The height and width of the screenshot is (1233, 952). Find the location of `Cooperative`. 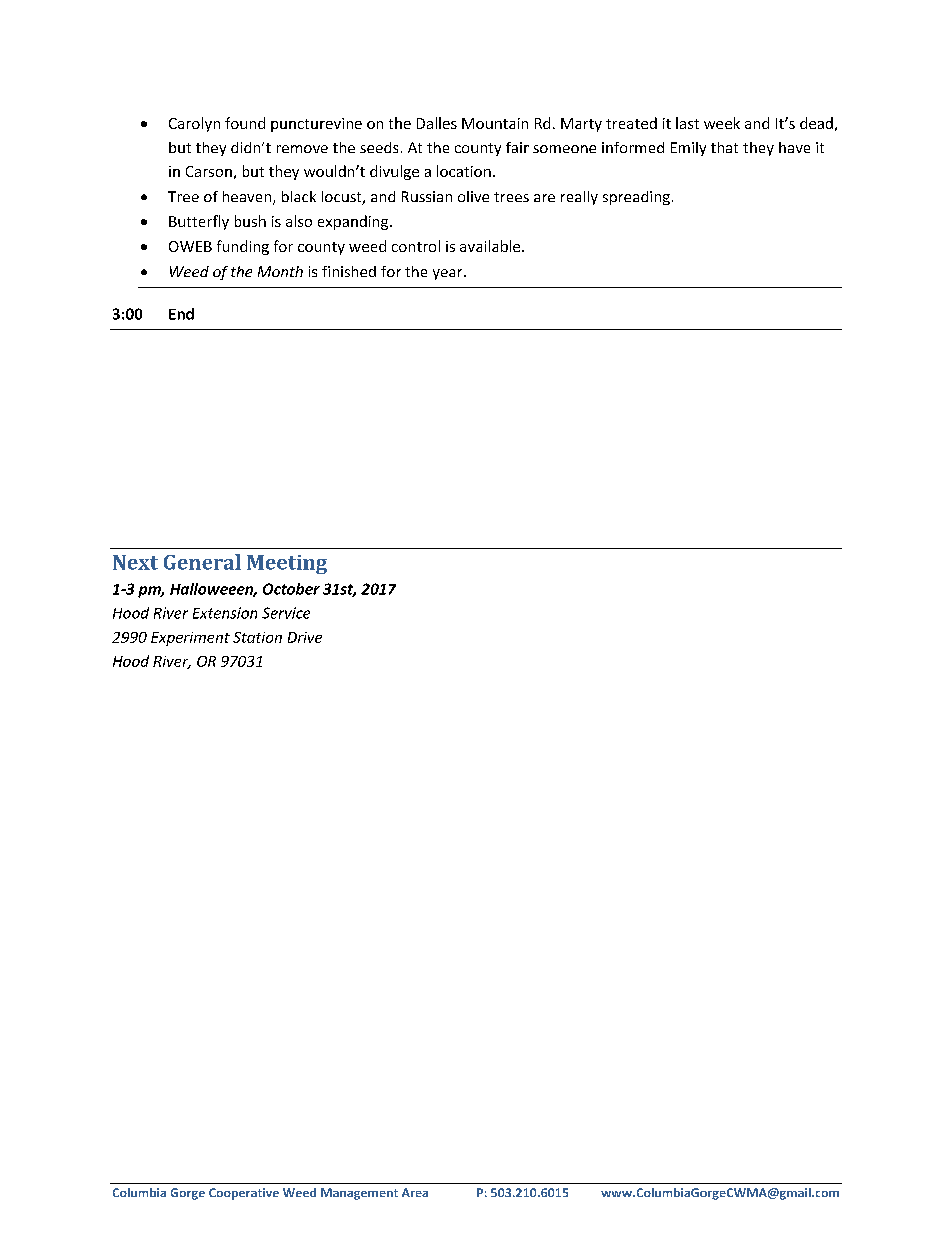

Cooperative is located at coordinates (244, 1194).
